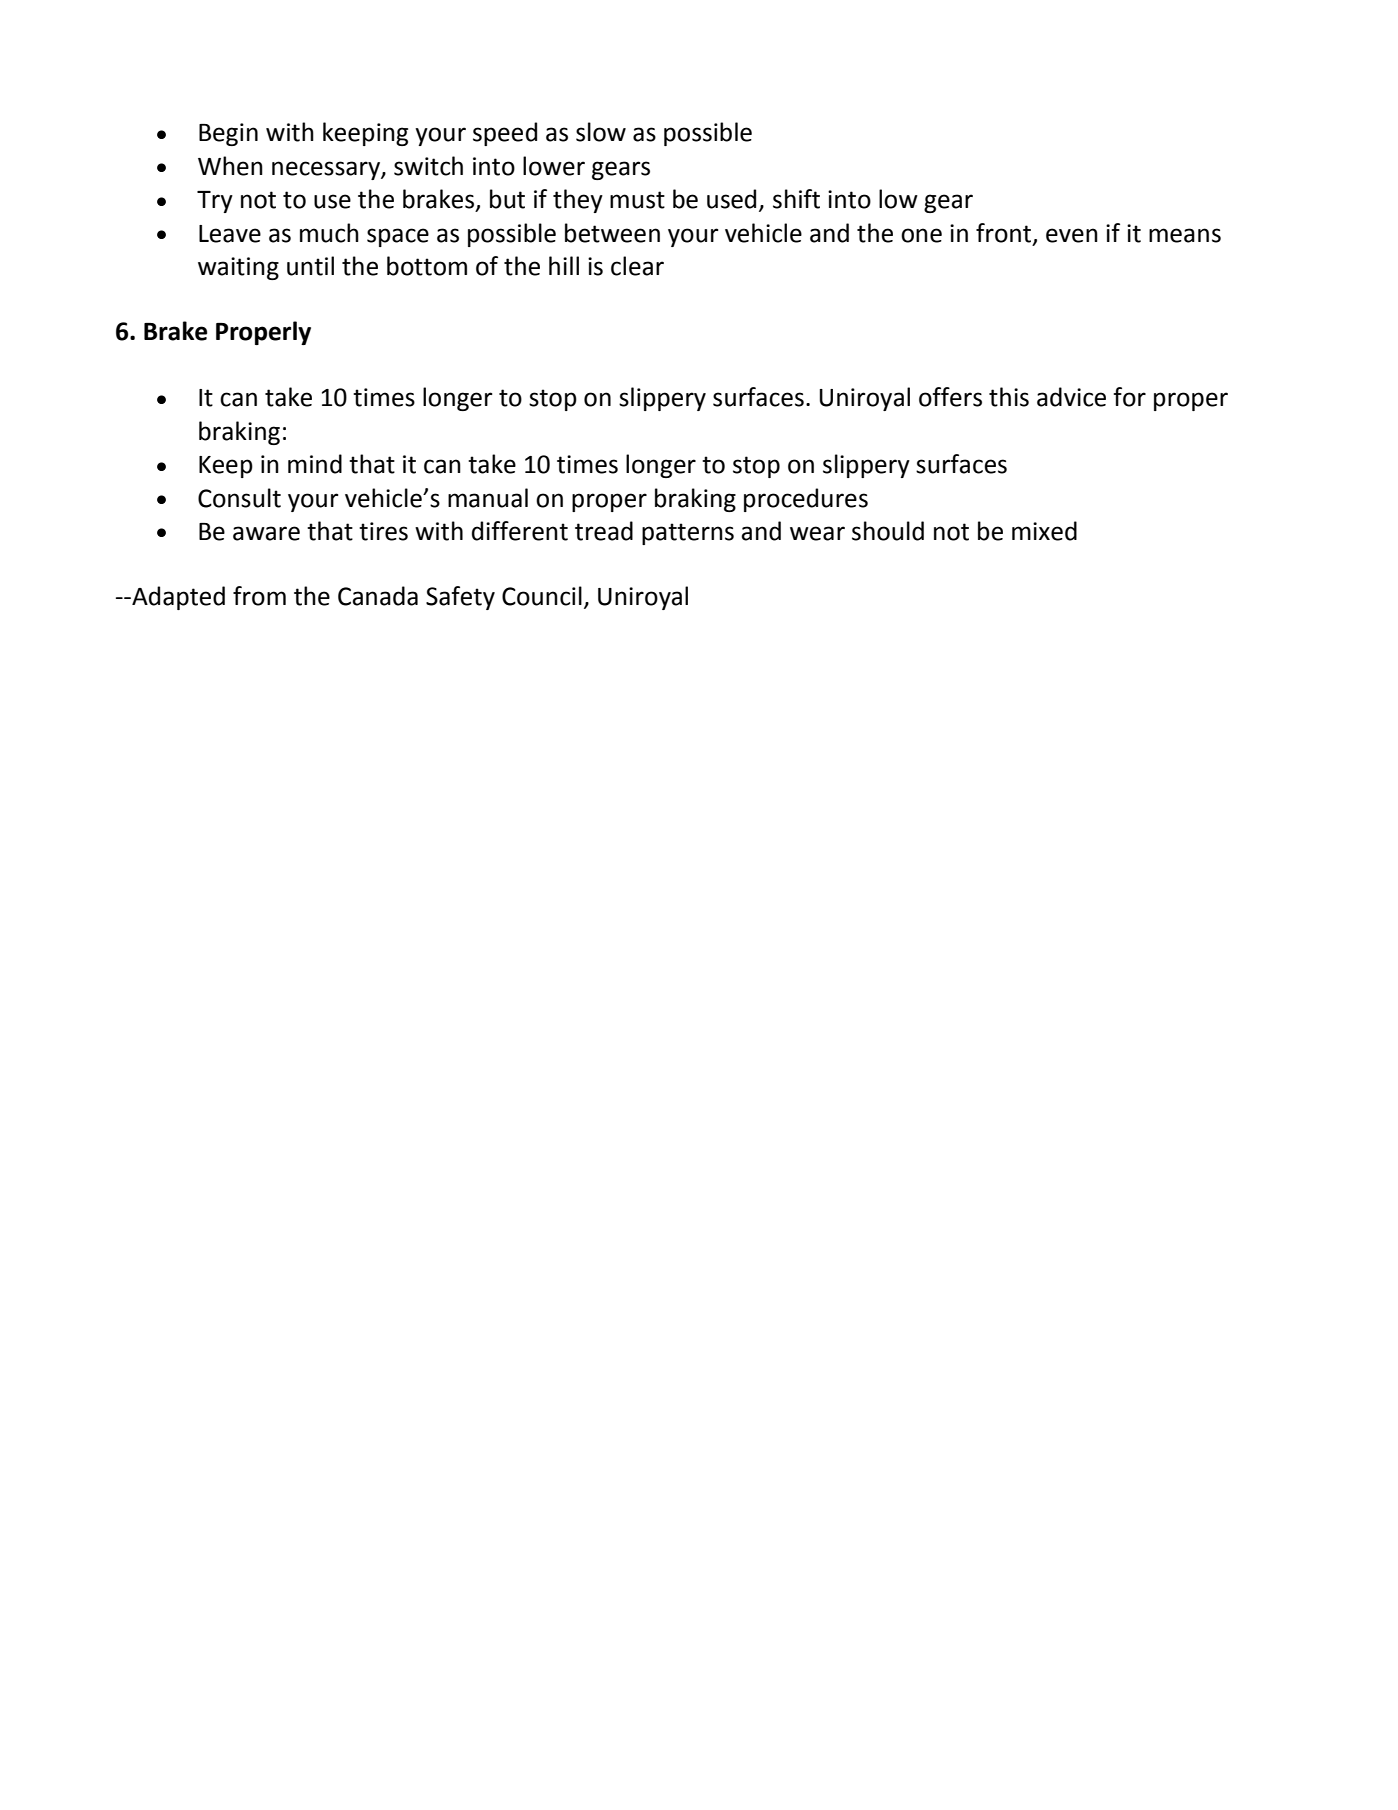  Describe the element at coordinates (315, 464) in the page. I see `mind` at that location.
